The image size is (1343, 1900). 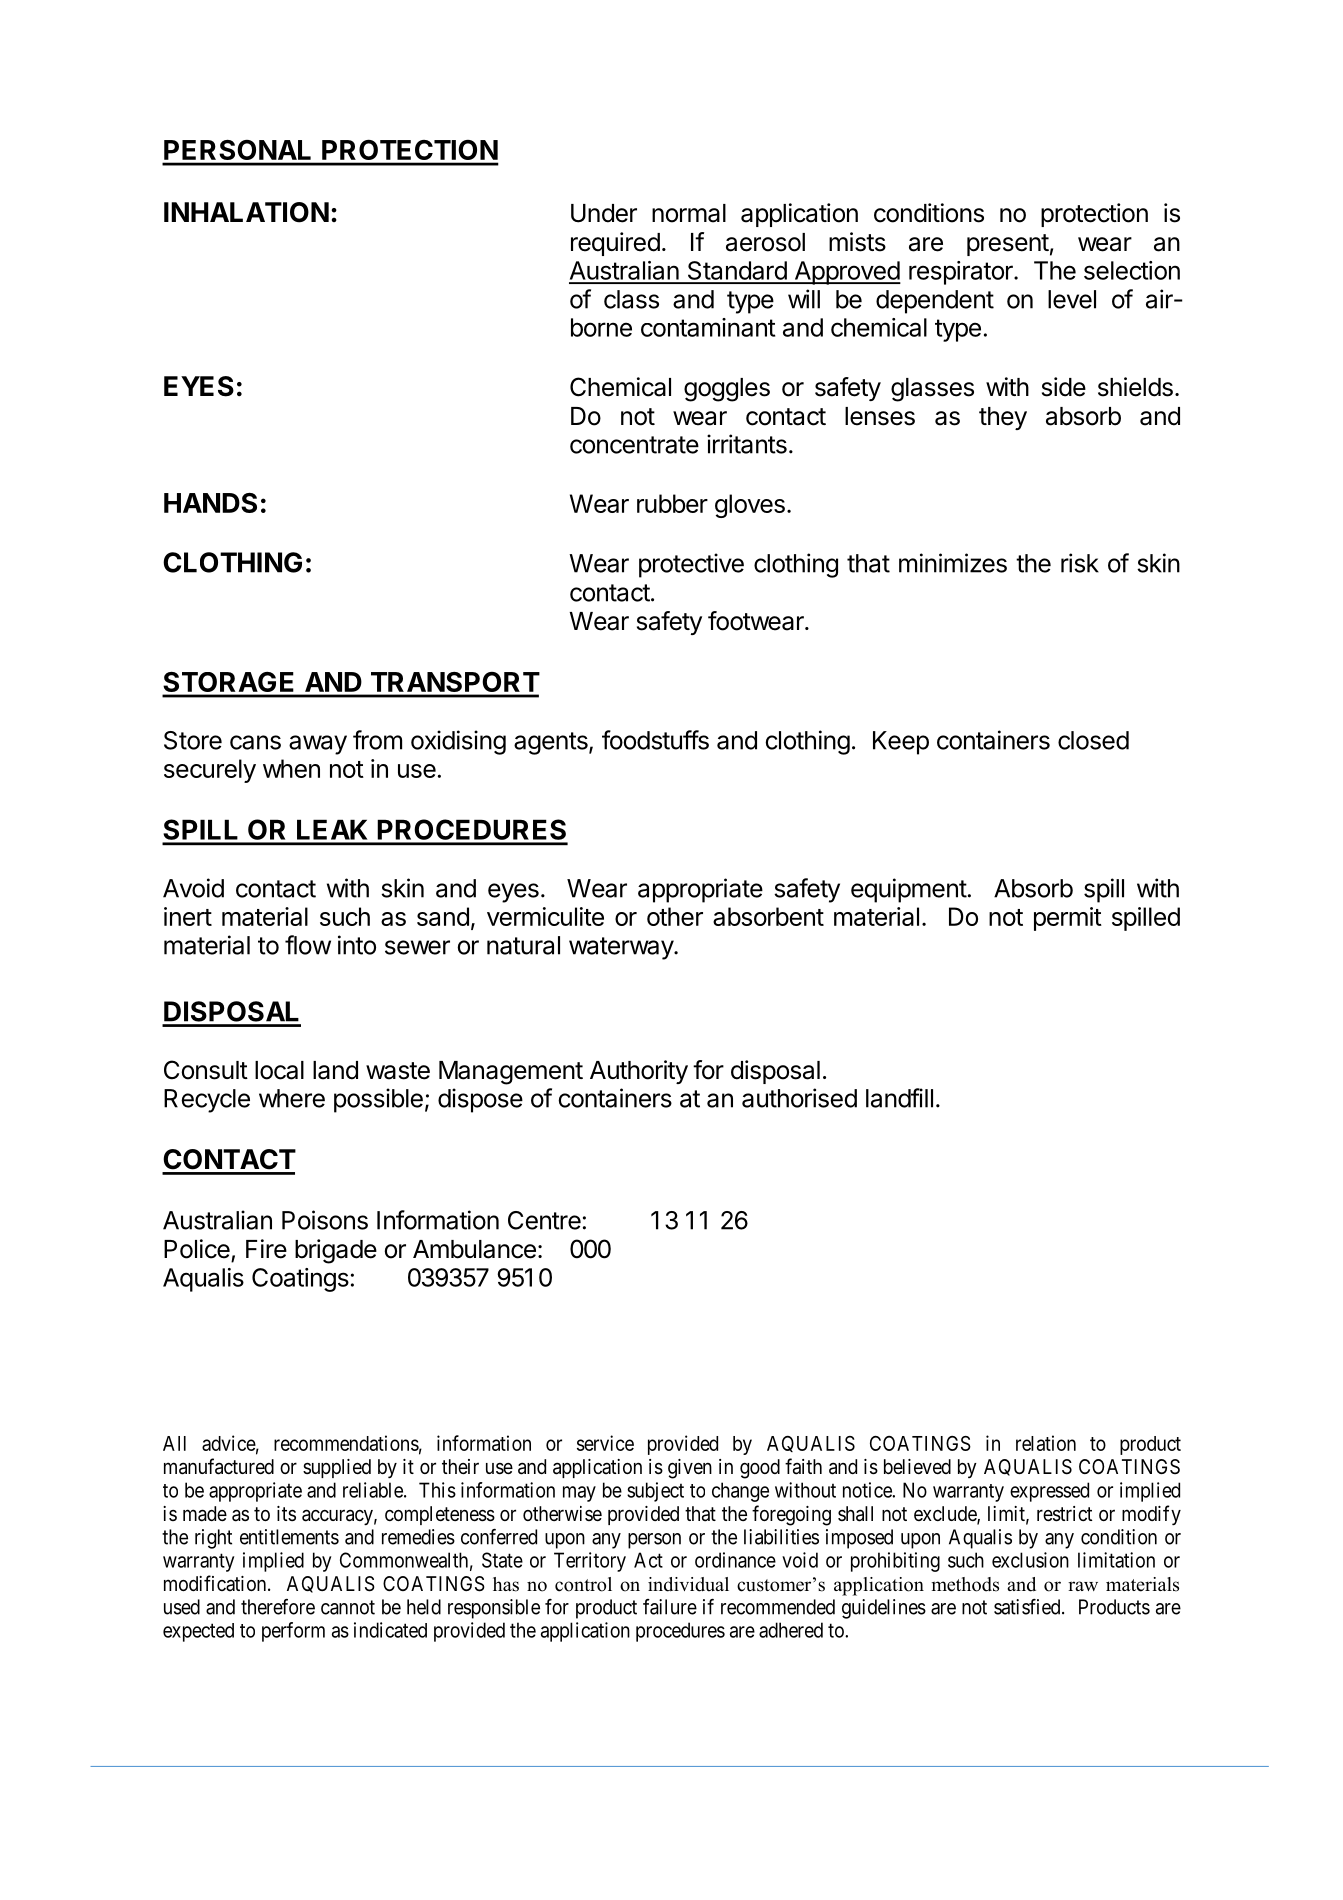 I want to click on protective, so click(x=691, y=565).
